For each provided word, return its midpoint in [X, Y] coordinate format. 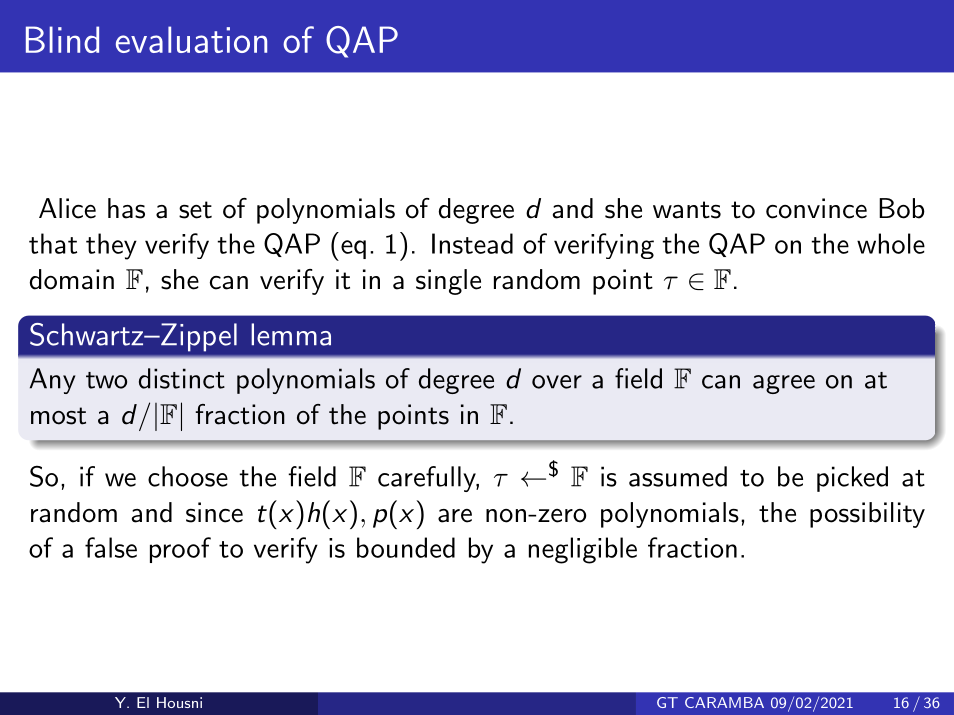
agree [784, 384]
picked [852, 479]
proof [180, 550]
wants [687, 210]
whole [891, 243]
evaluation [191, 39]
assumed [678, 476]
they [111, 246]
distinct [182, 378]
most [58, 416]
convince [816, 208]
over [557, 382]
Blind [62, 39]
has [126, 208]
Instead [472, 243]
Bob [902, 208]
